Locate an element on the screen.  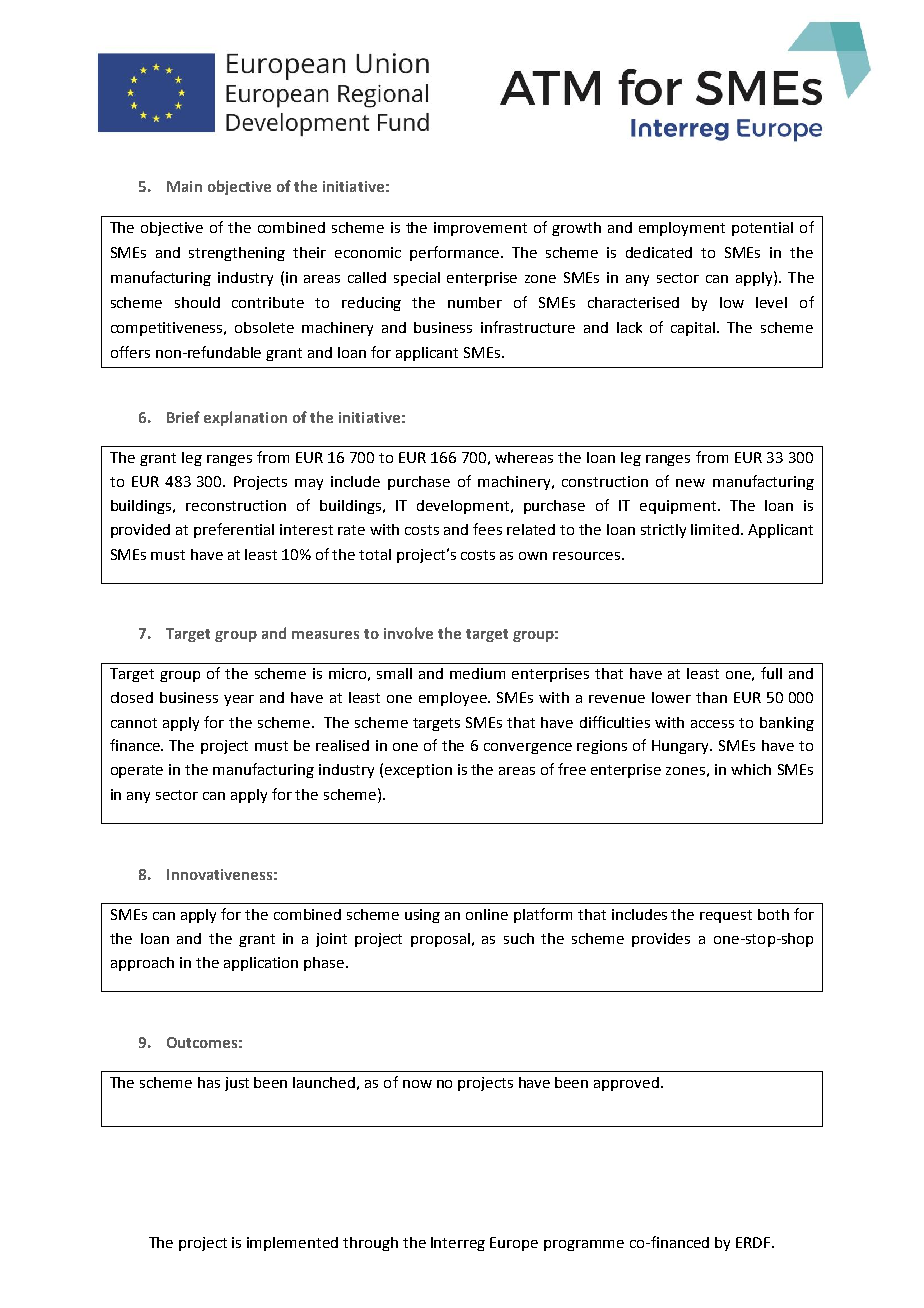
implemented is located at coordinates (292, 1244).
